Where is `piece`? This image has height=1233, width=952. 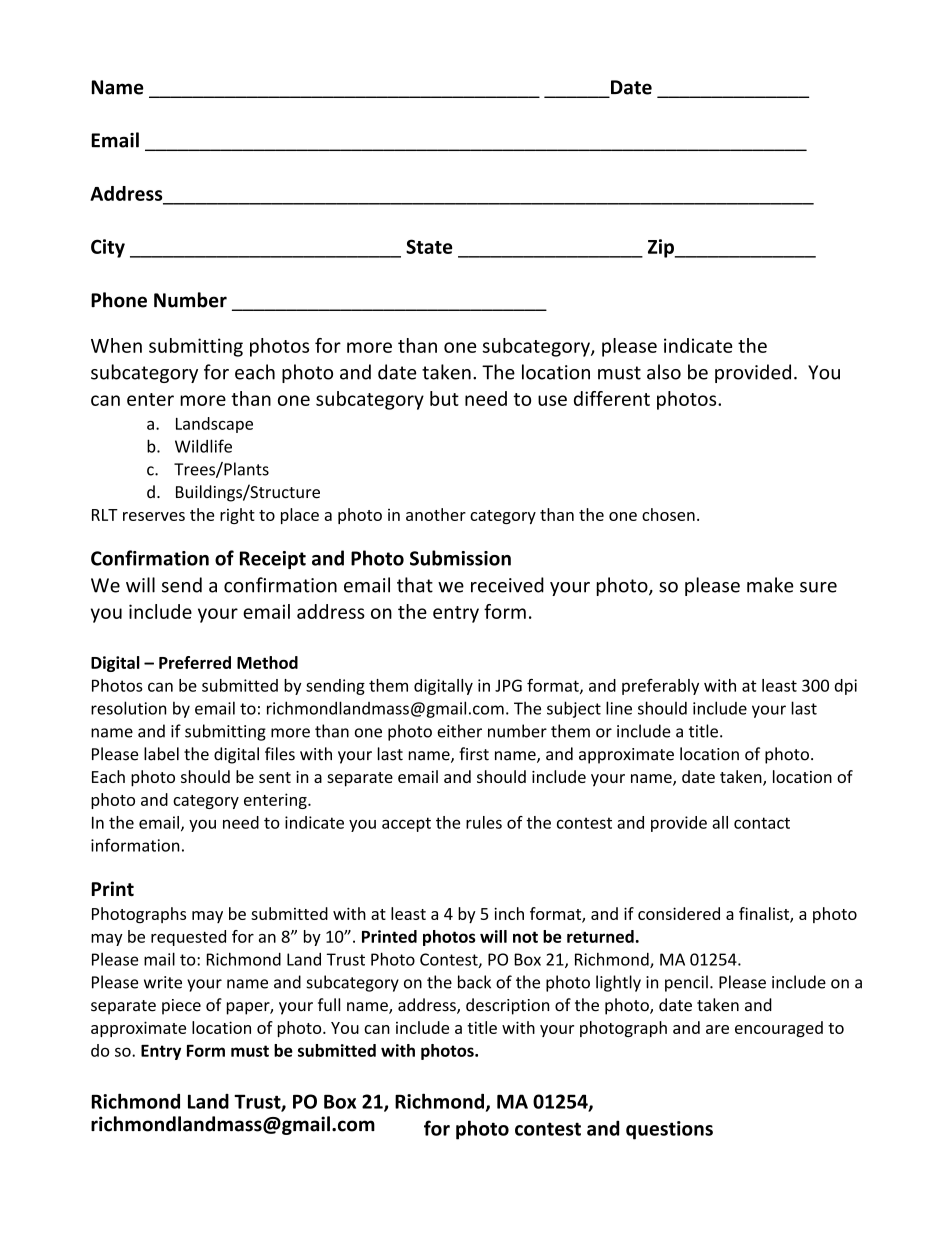
piece is located at coordinates (181, 1007).
